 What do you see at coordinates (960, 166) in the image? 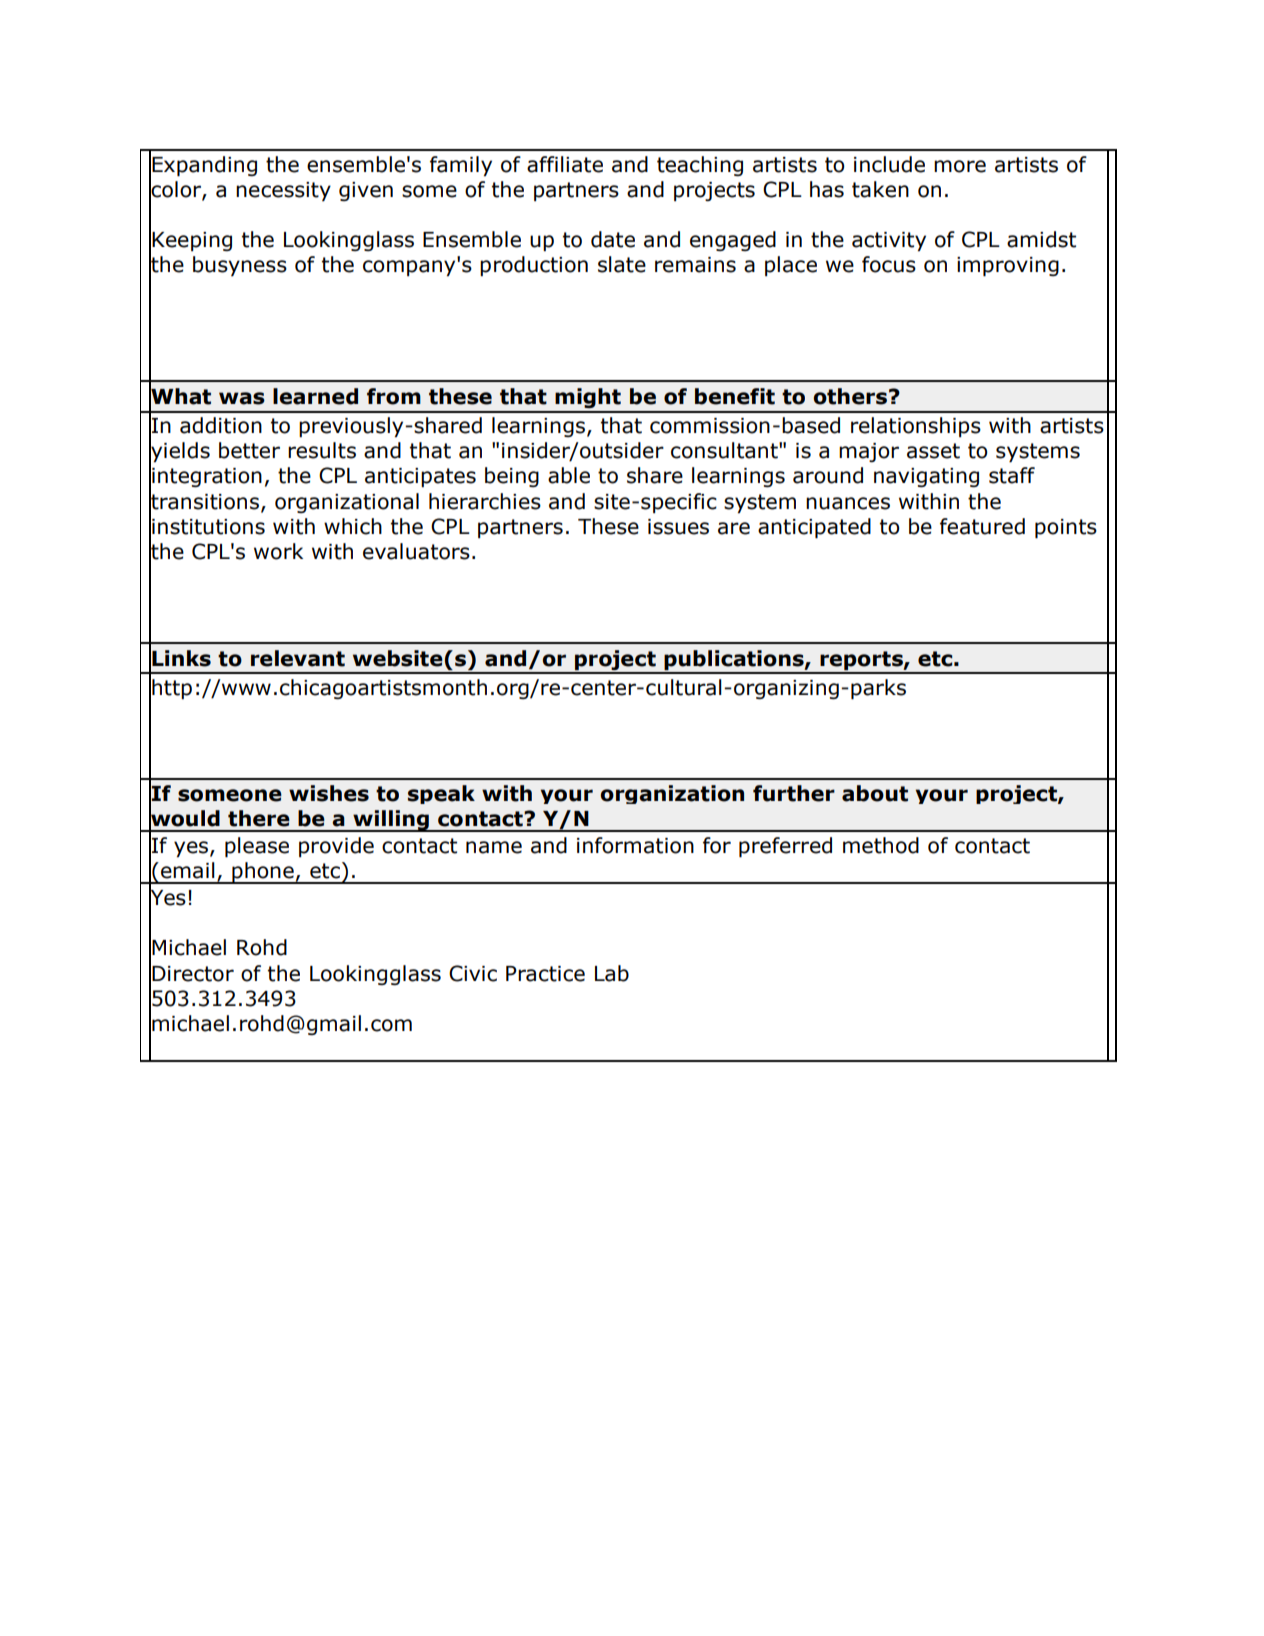
I see `more` at bounding box center [960, 166].
